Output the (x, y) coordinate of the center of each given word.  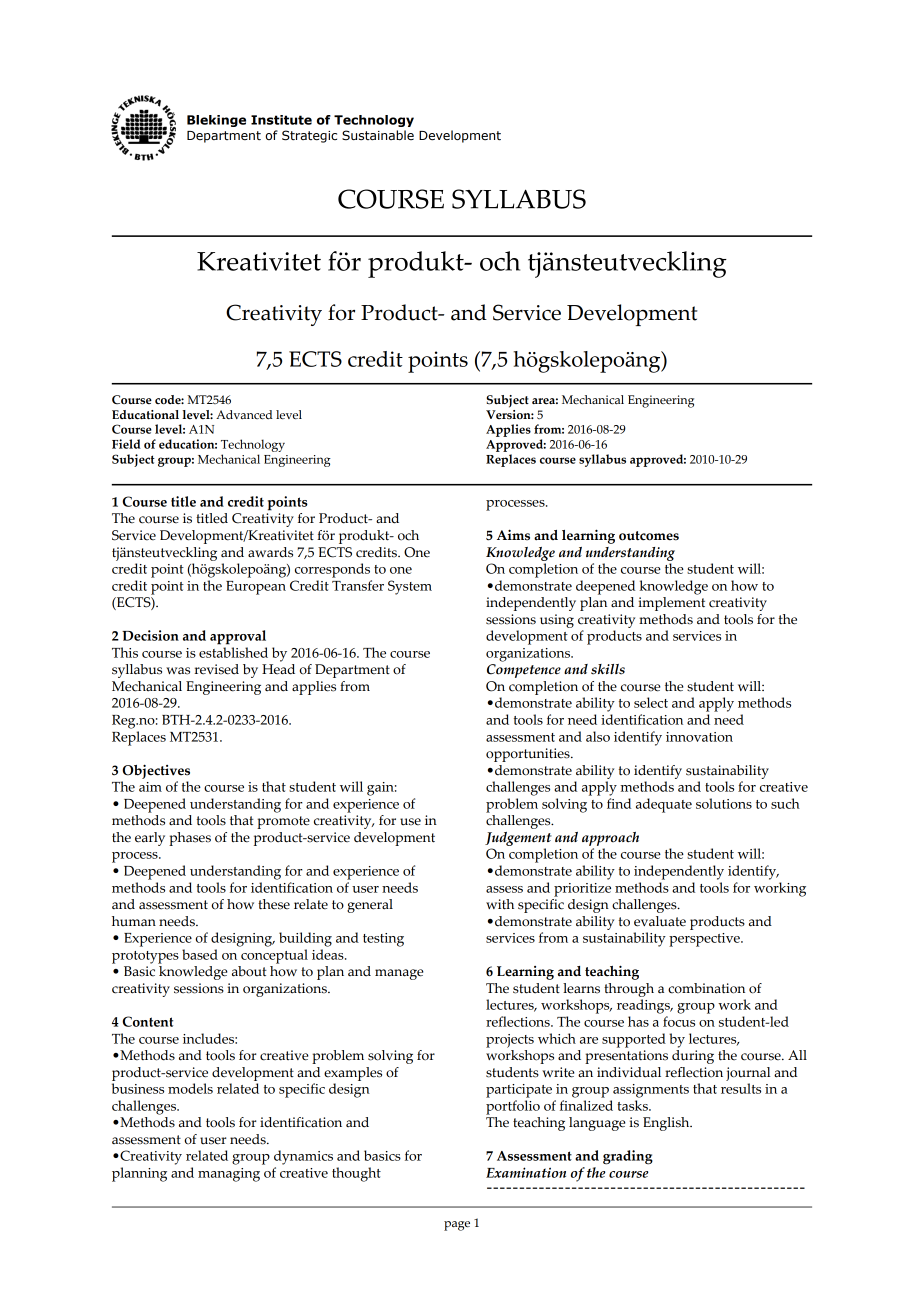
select (651, 702)
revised (216, 669)
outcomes (649, 536)
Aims (513, 535)
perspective (705, 940)
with (500, 904)
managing (229, 1175)
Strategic (309, 136)
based (200, 954)
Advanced (244, 414)
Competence (524, 671)
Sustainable (378, 135)
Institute (281, 120)
